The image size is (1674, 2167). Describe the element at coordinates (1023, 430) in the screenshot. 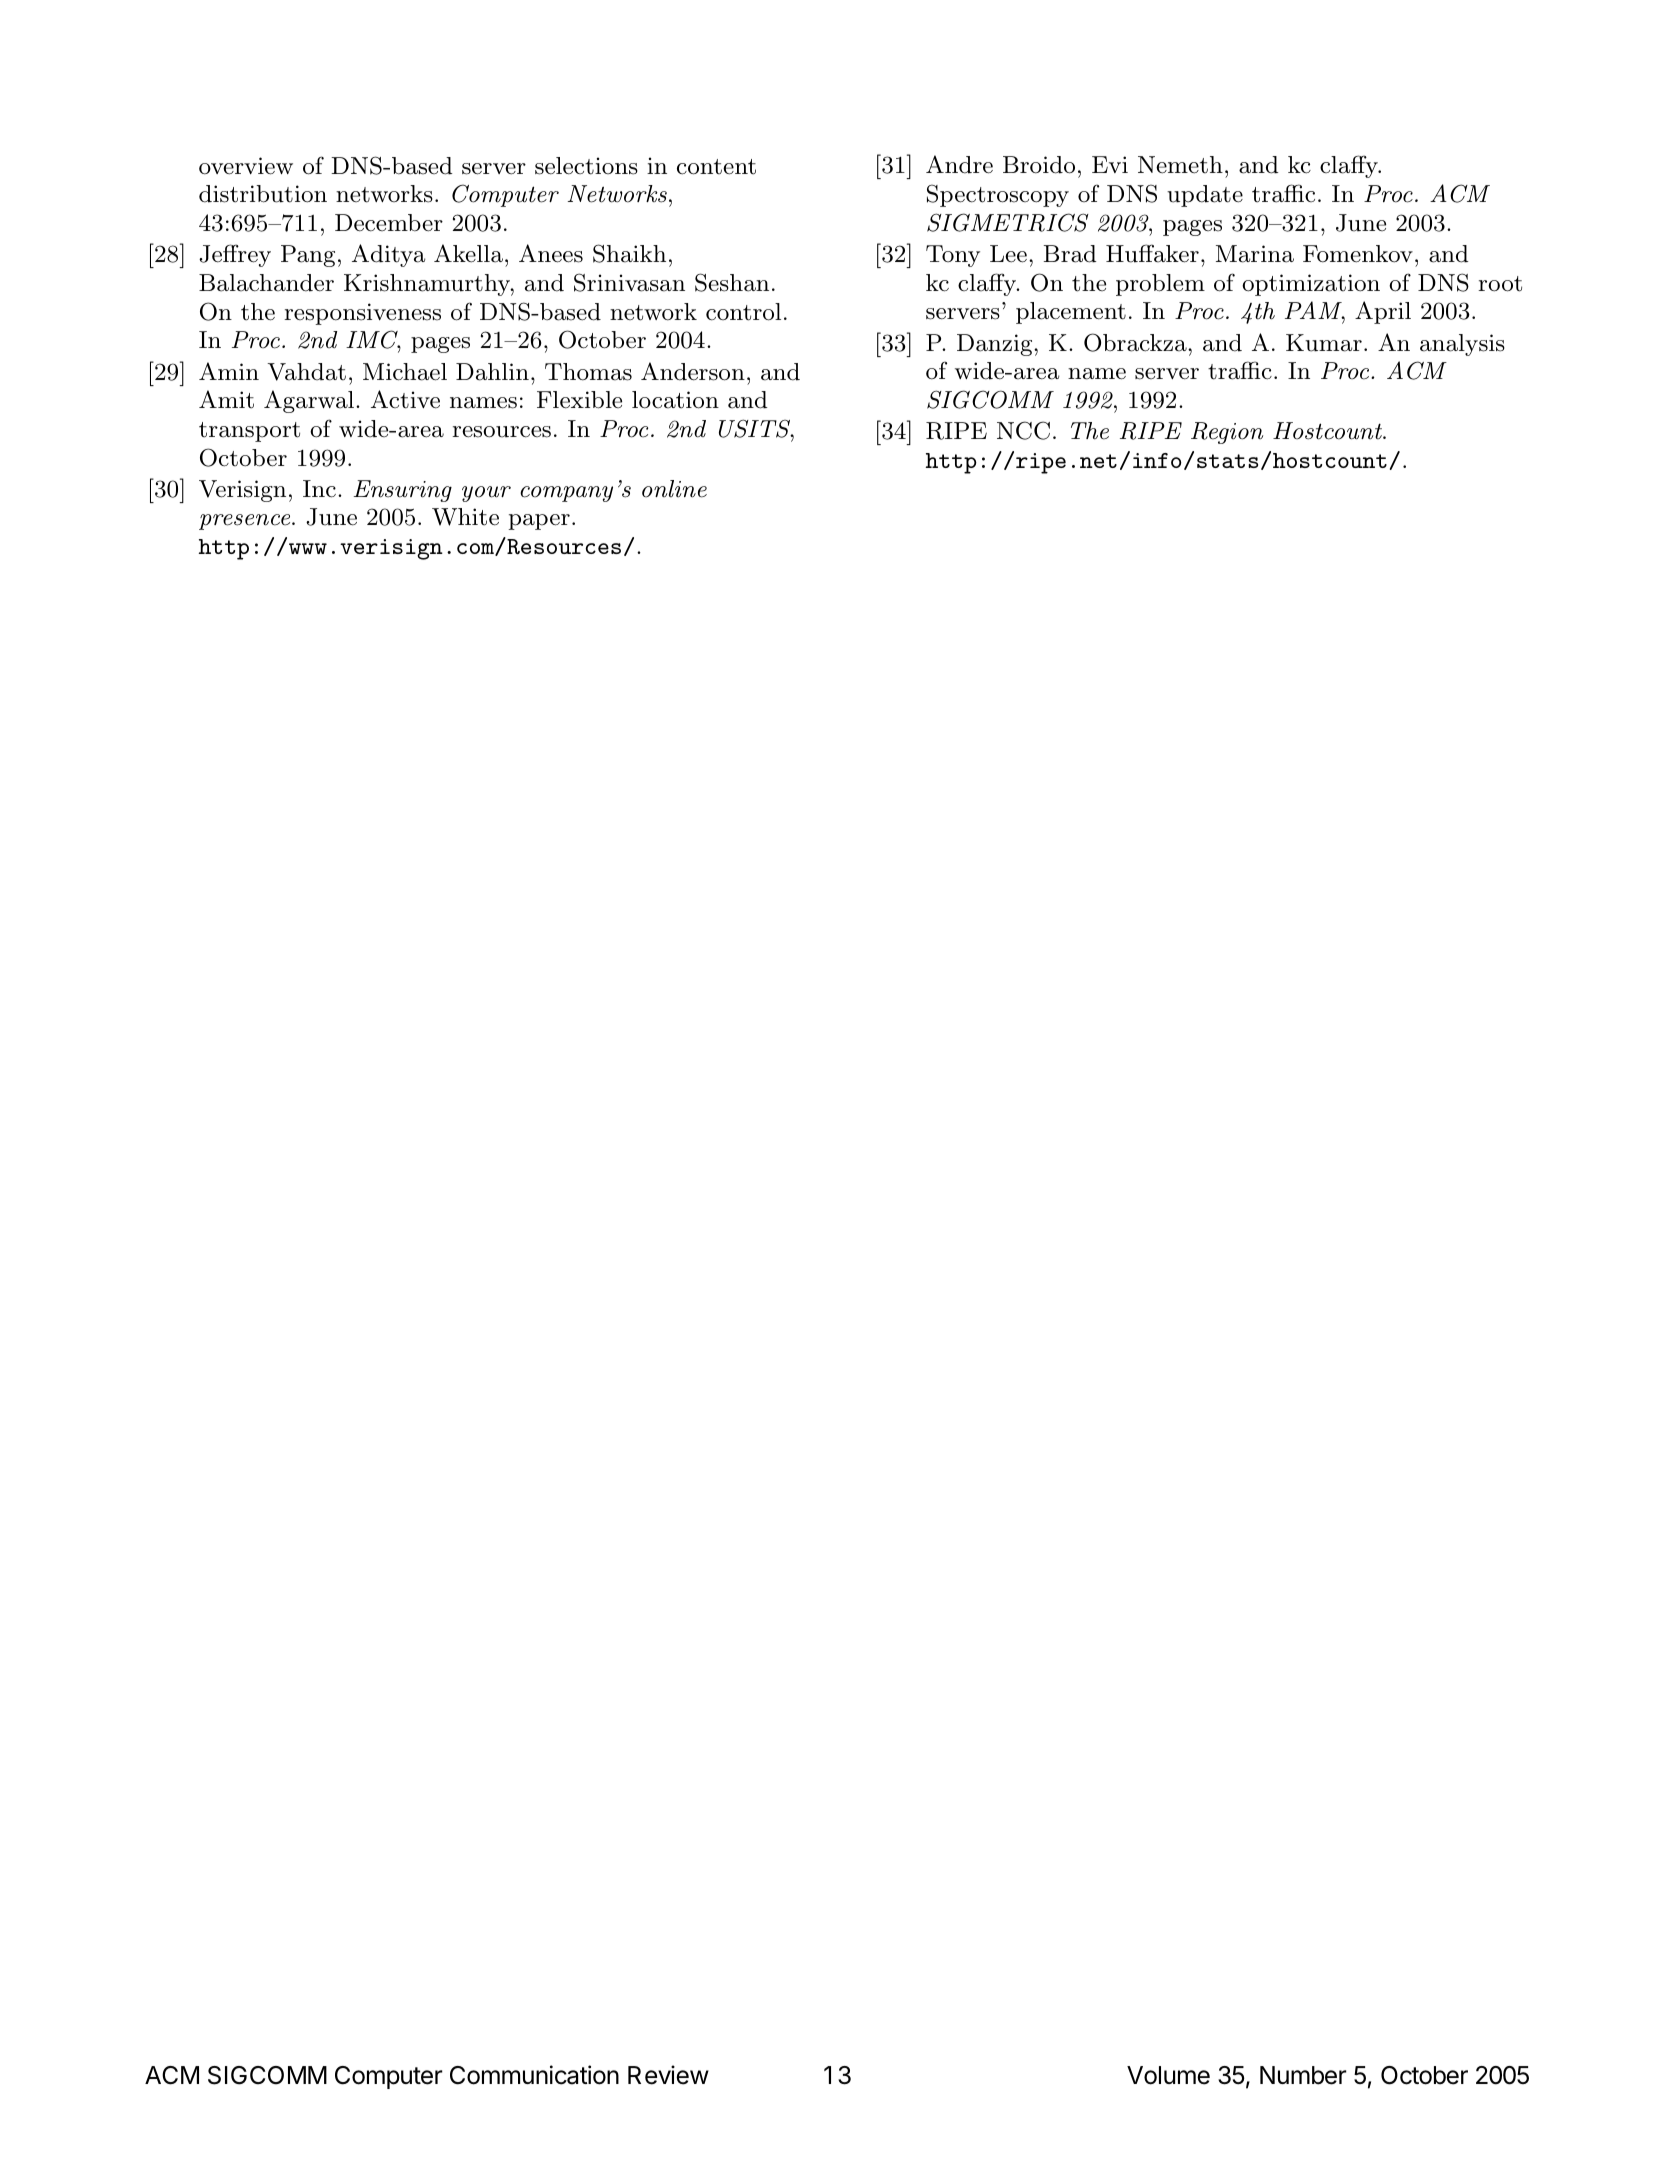

I see `NCC` at that location.
